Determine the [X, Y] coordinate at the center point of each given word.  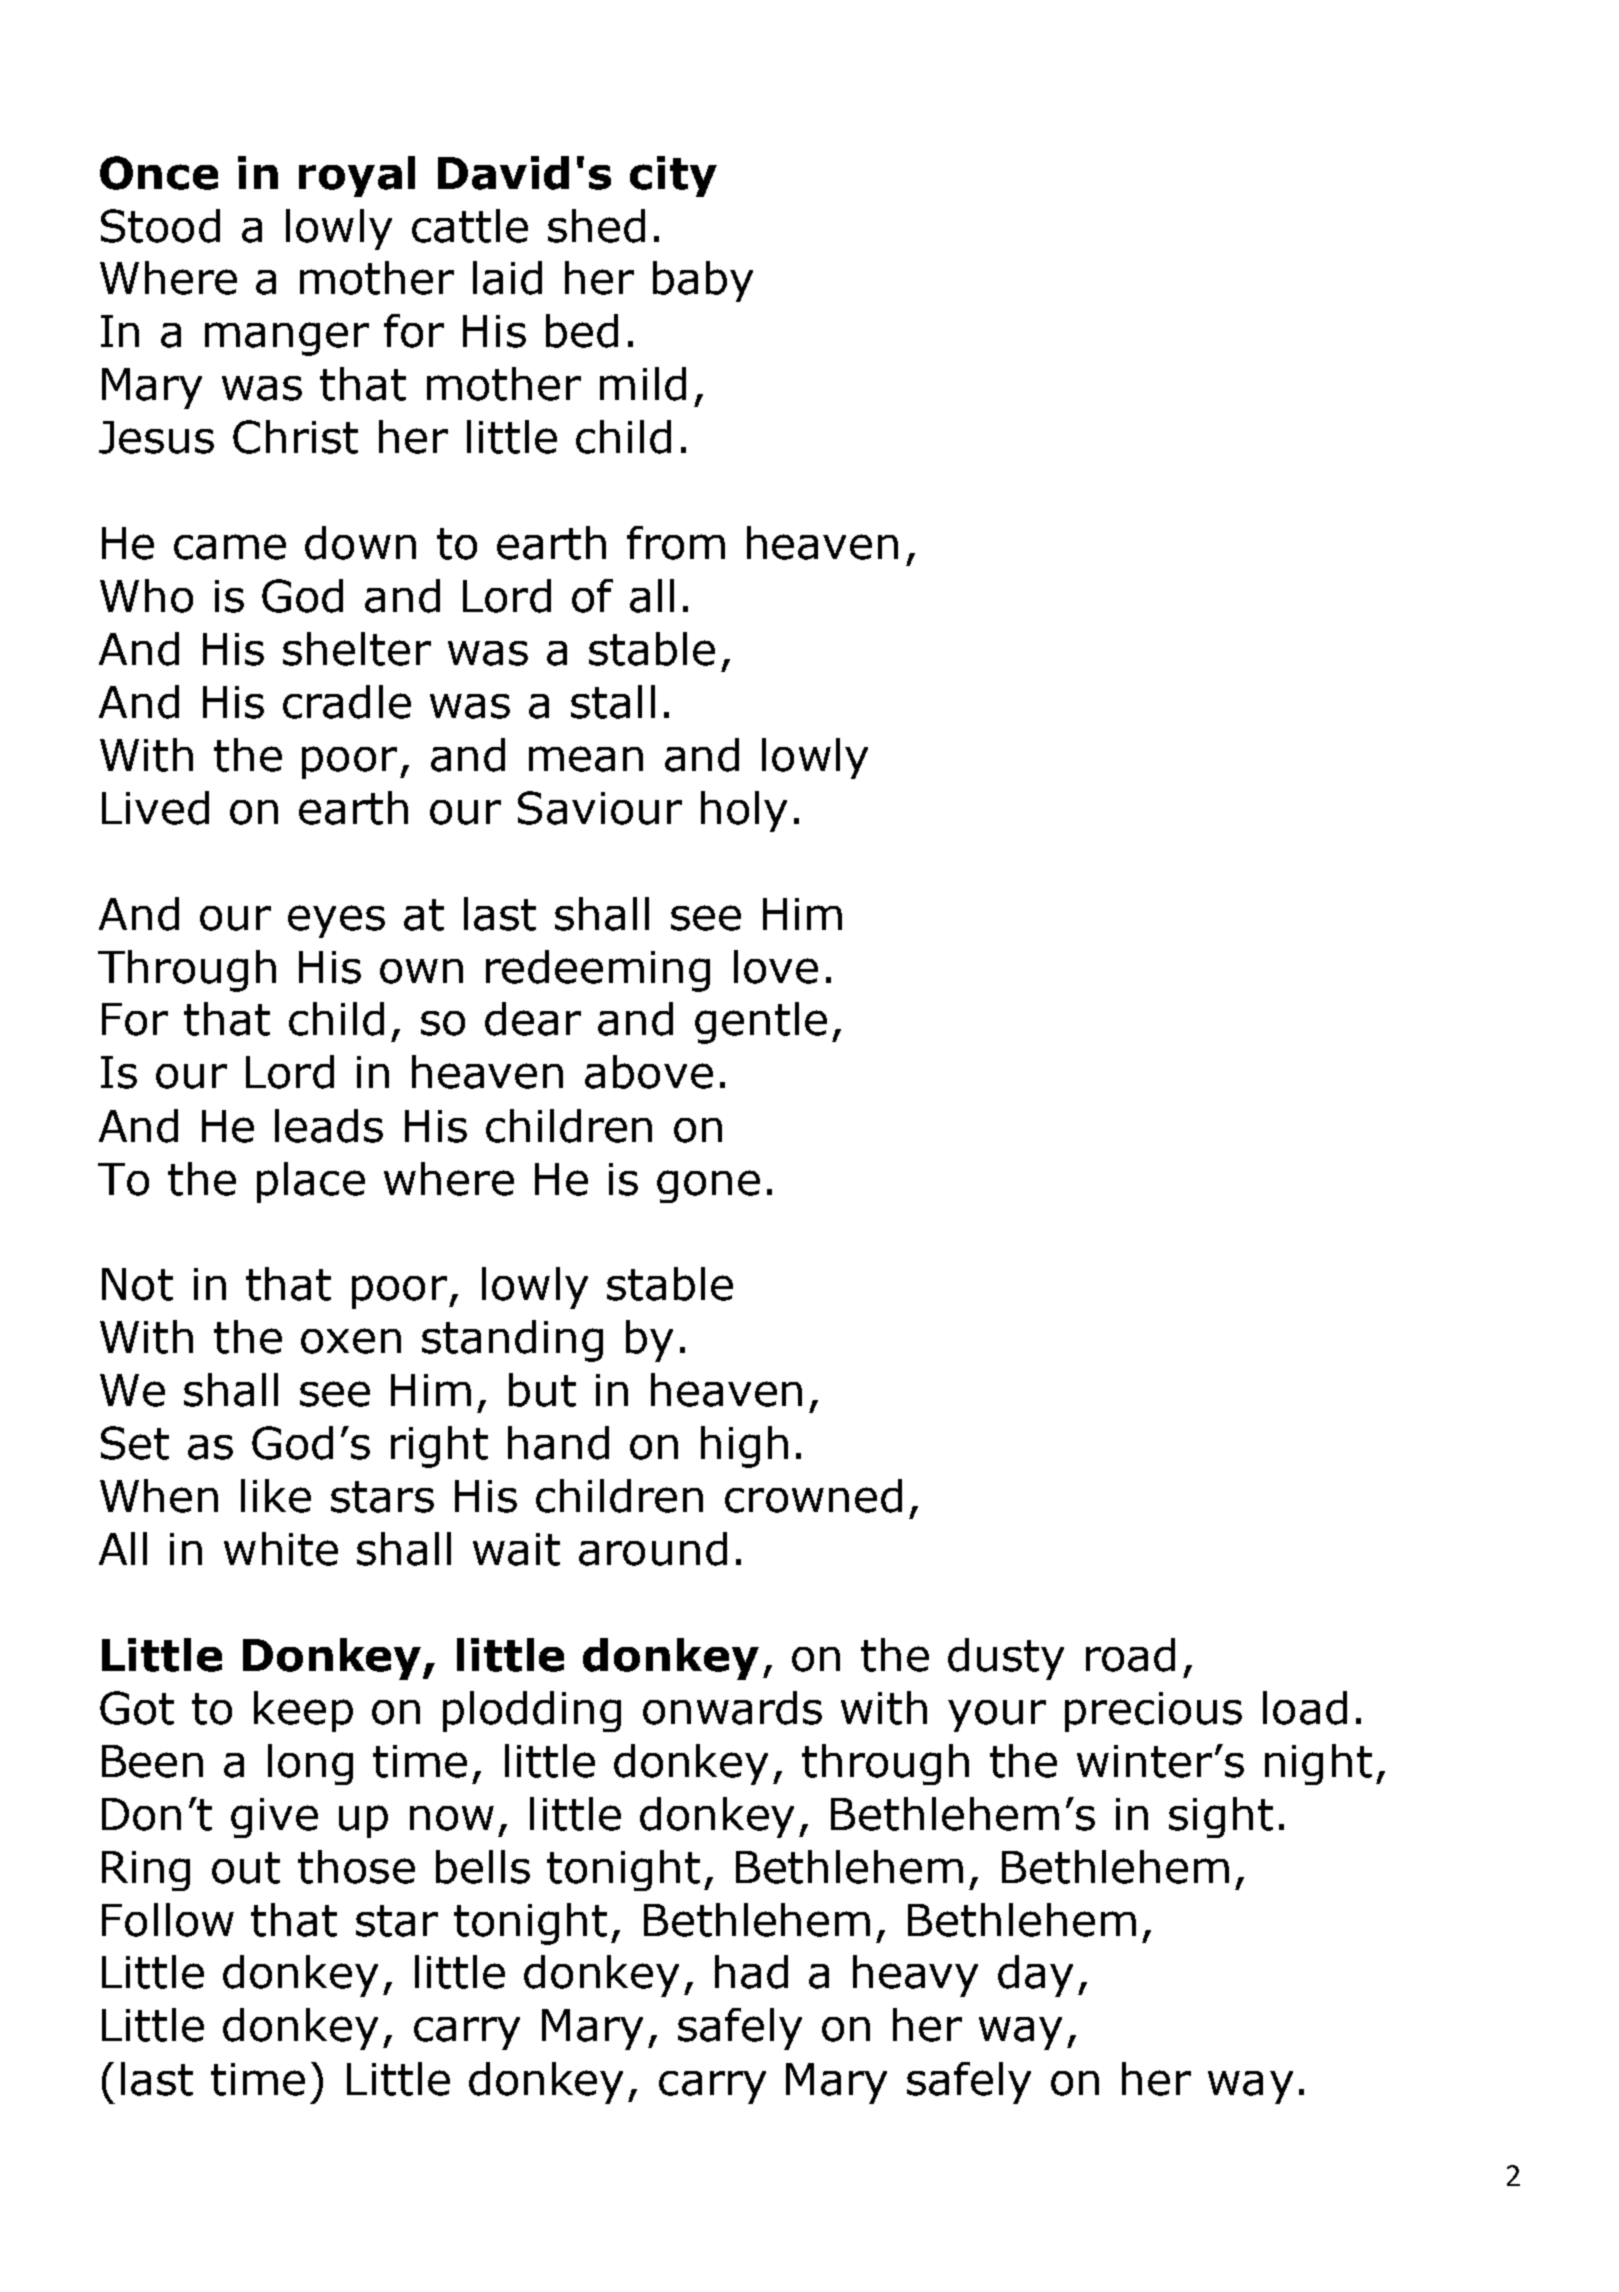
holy [744, 811]
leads [329, 1126]
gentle [761, 1023]
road [1130, 1655]
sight [1221, 1817]
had [751, 1972]
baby [703, 281]
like [276, 1496]
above [649, 1072]
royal [357, 176]
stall [613, 702]
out [246, 1868]
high [744, 1447]
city [673, 176]
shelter [357, 649]
